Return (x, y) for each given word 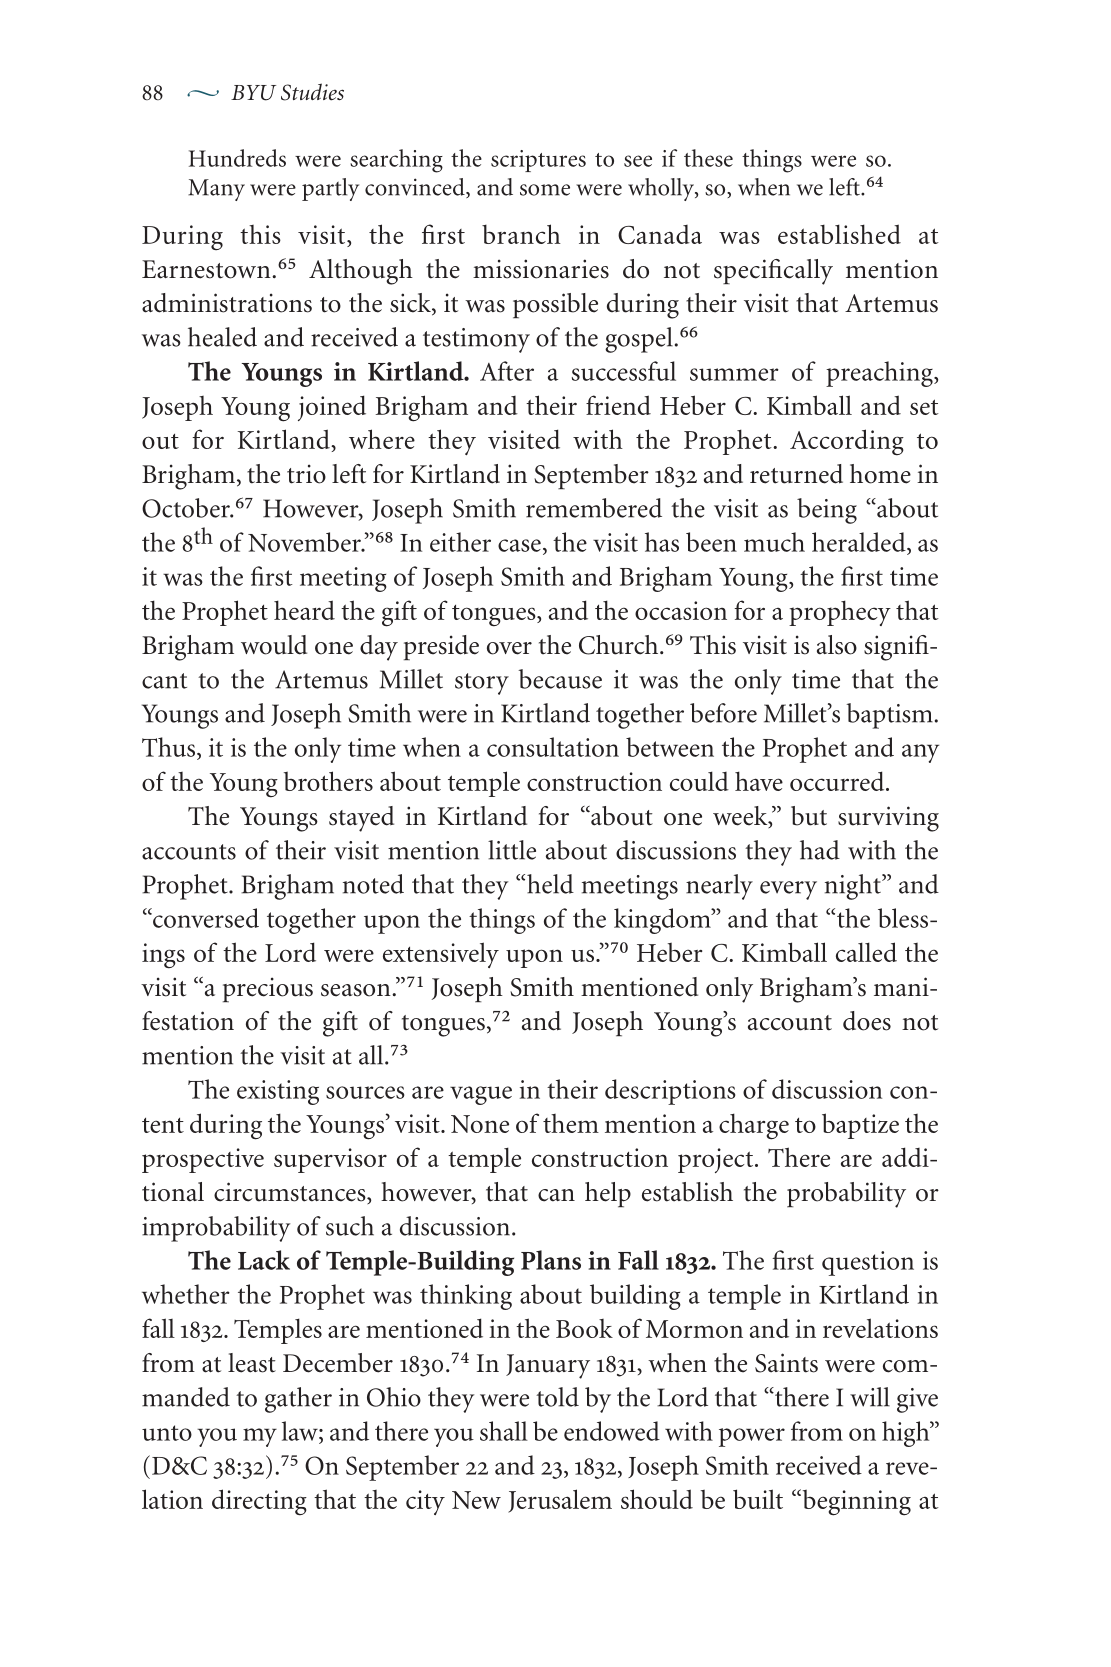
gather (298, 1400)
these (708, 158)
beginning (855, 1502)
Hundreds (237, 158)
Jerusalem (560, 1501)
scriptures (538, 161)
